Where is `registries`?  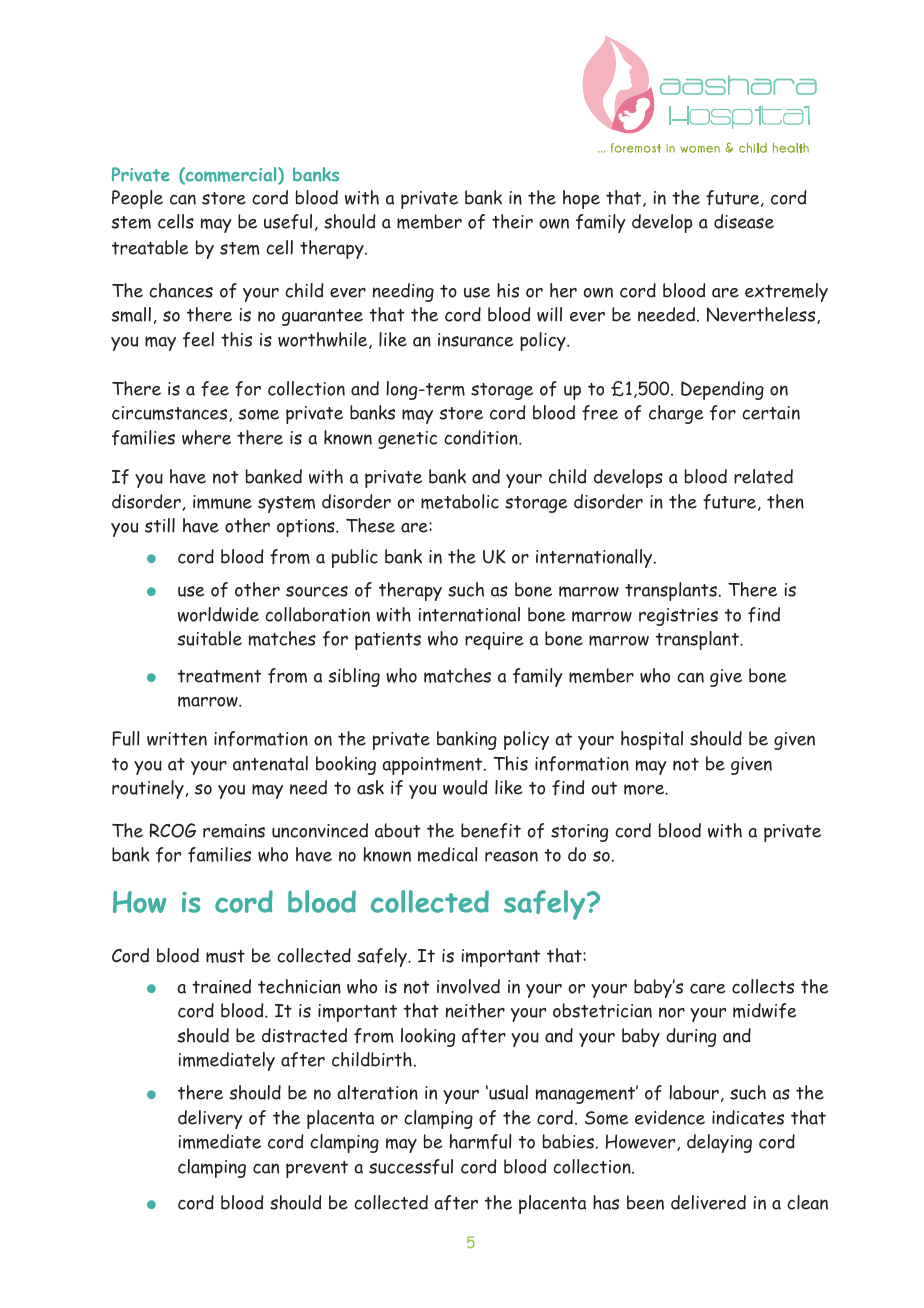 registries is located at coordinates (678, 617).
